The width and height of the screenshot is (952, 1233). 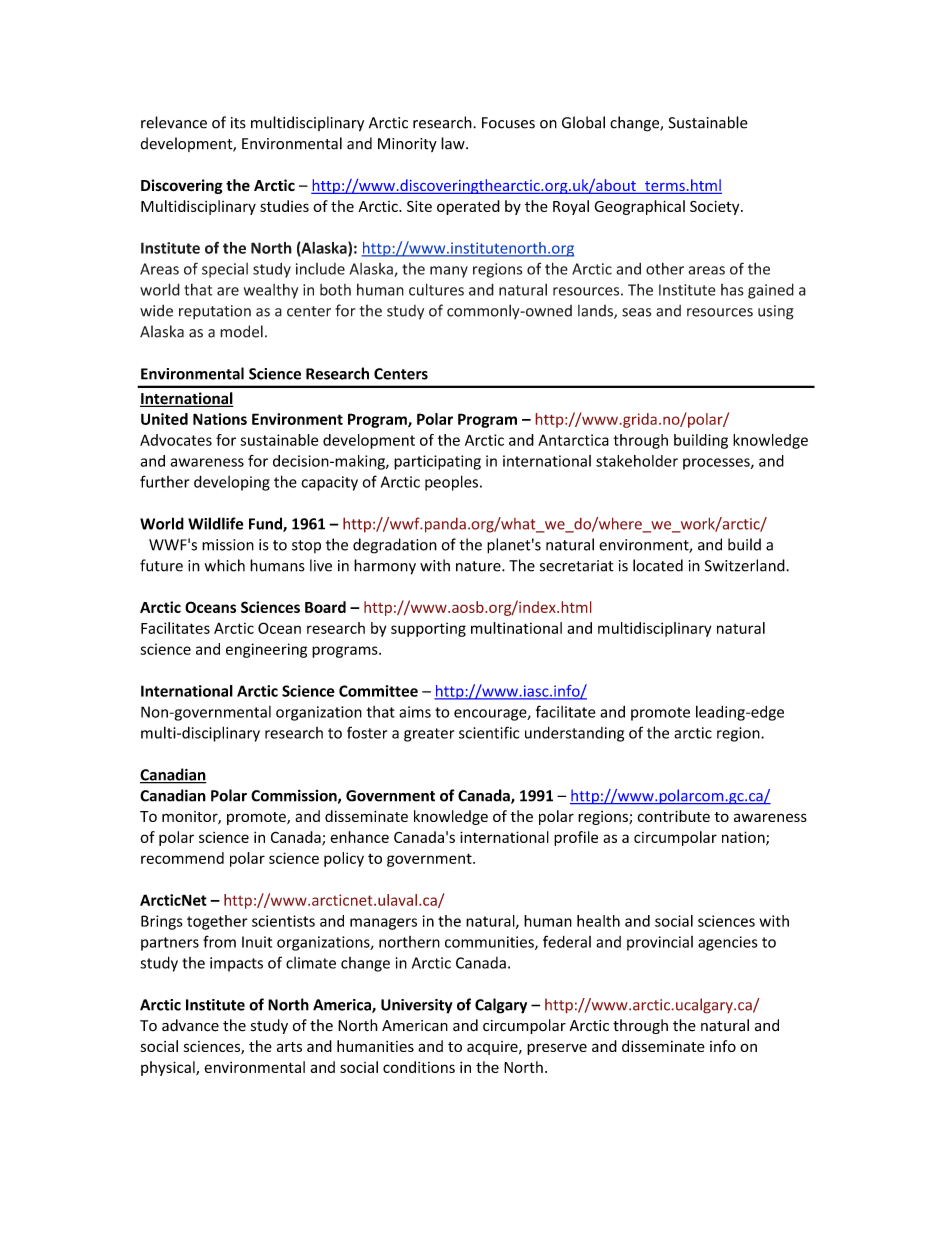 What do you see at coordinates (238, 123) in the screenshot?
I see `its` at bounding box center [238, 123].
